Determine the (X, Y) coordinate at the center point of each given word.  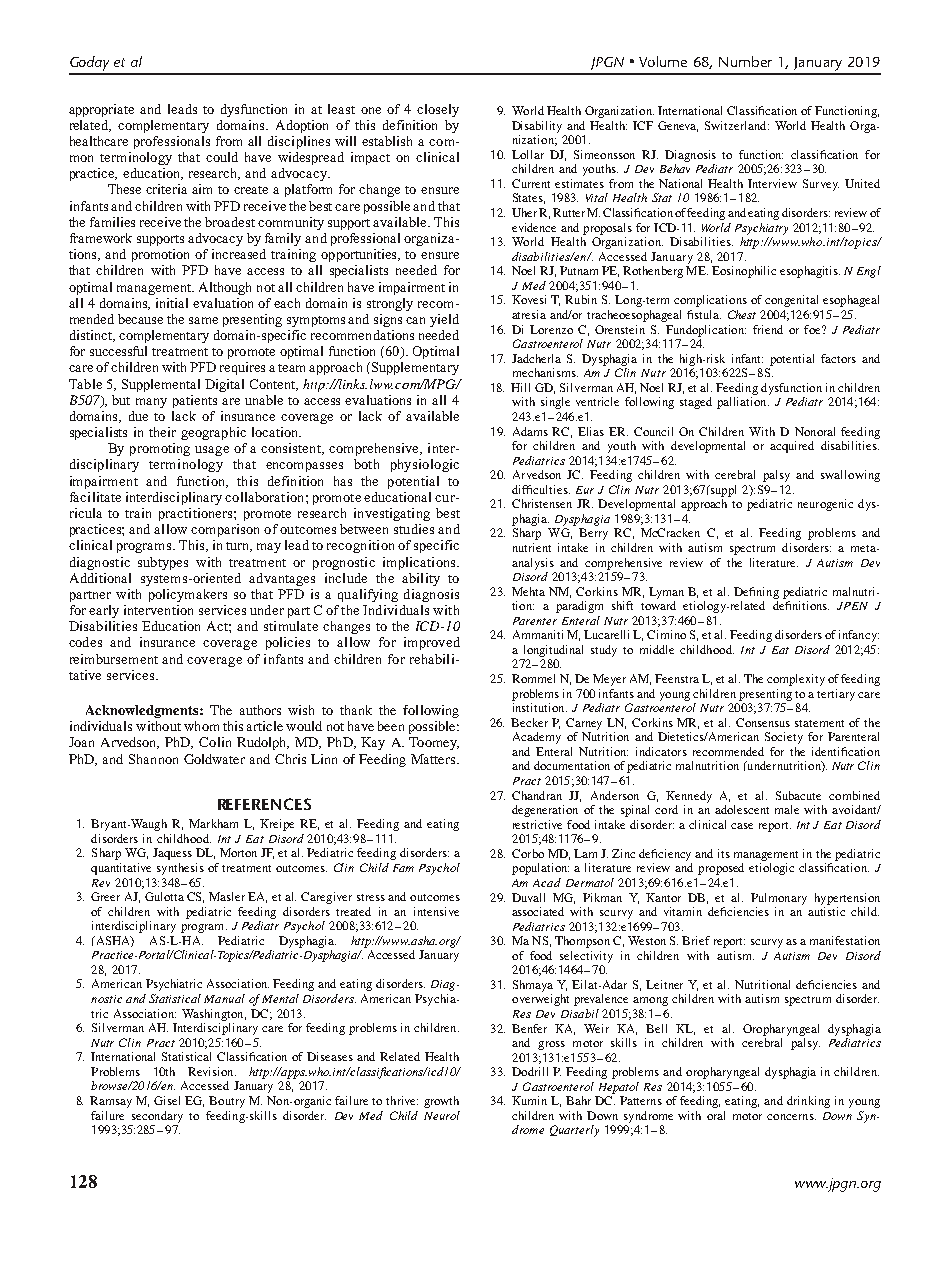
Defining (756, 593)
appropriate (101, 110)
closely (438, 110)
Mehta (528, 591)
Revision (212, 1071)
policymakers (188, 595)
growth (441, 1102)
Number (745, 61)
